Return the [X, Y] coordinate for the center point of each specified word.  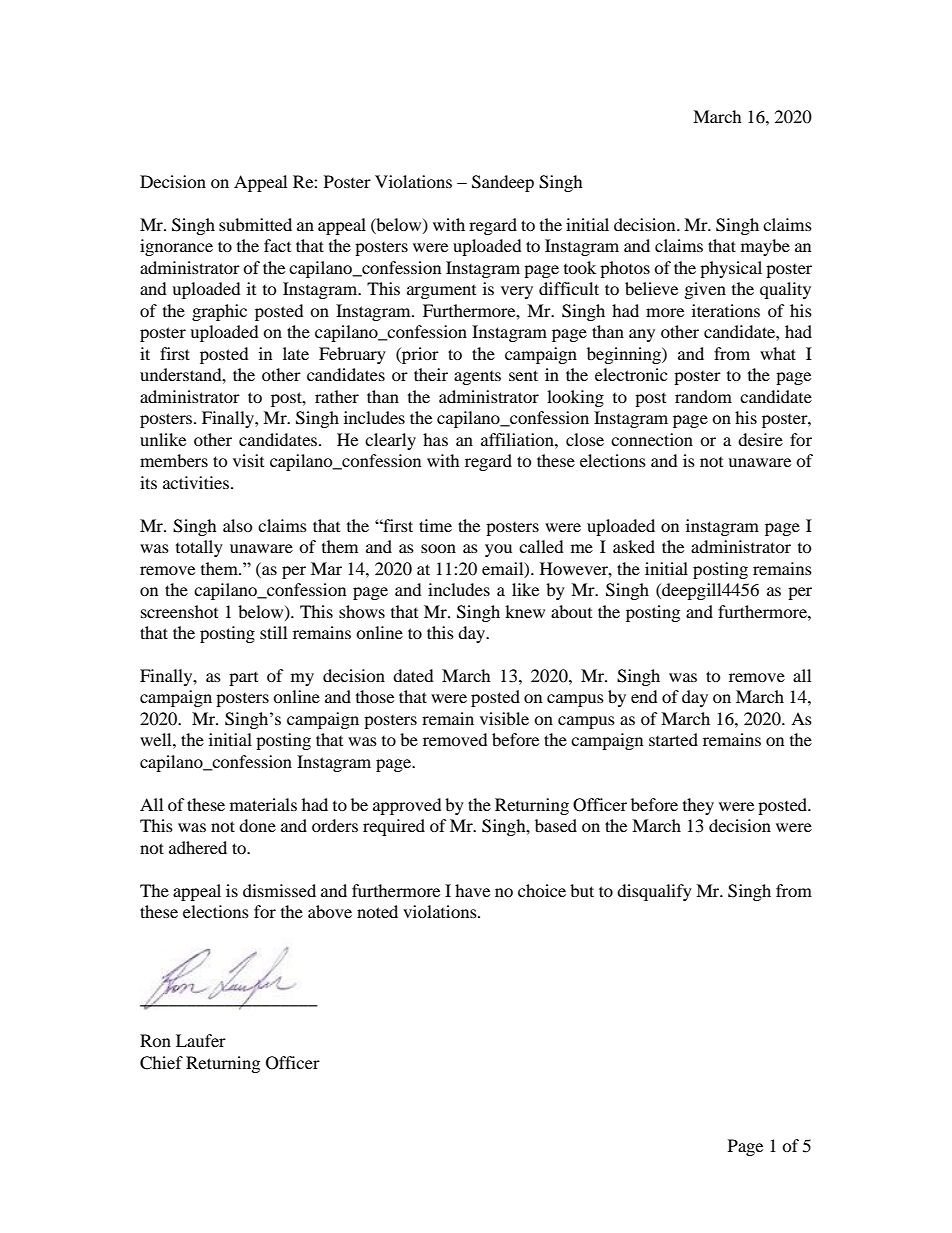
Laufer [201, 1040]
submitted [255, 224]
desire [760, 439]
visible [504, 718]
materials [263, 804]
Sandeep [503, 183]
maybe [765, 247]
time [435, 525]
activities [196, 482]
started [673, 739]
